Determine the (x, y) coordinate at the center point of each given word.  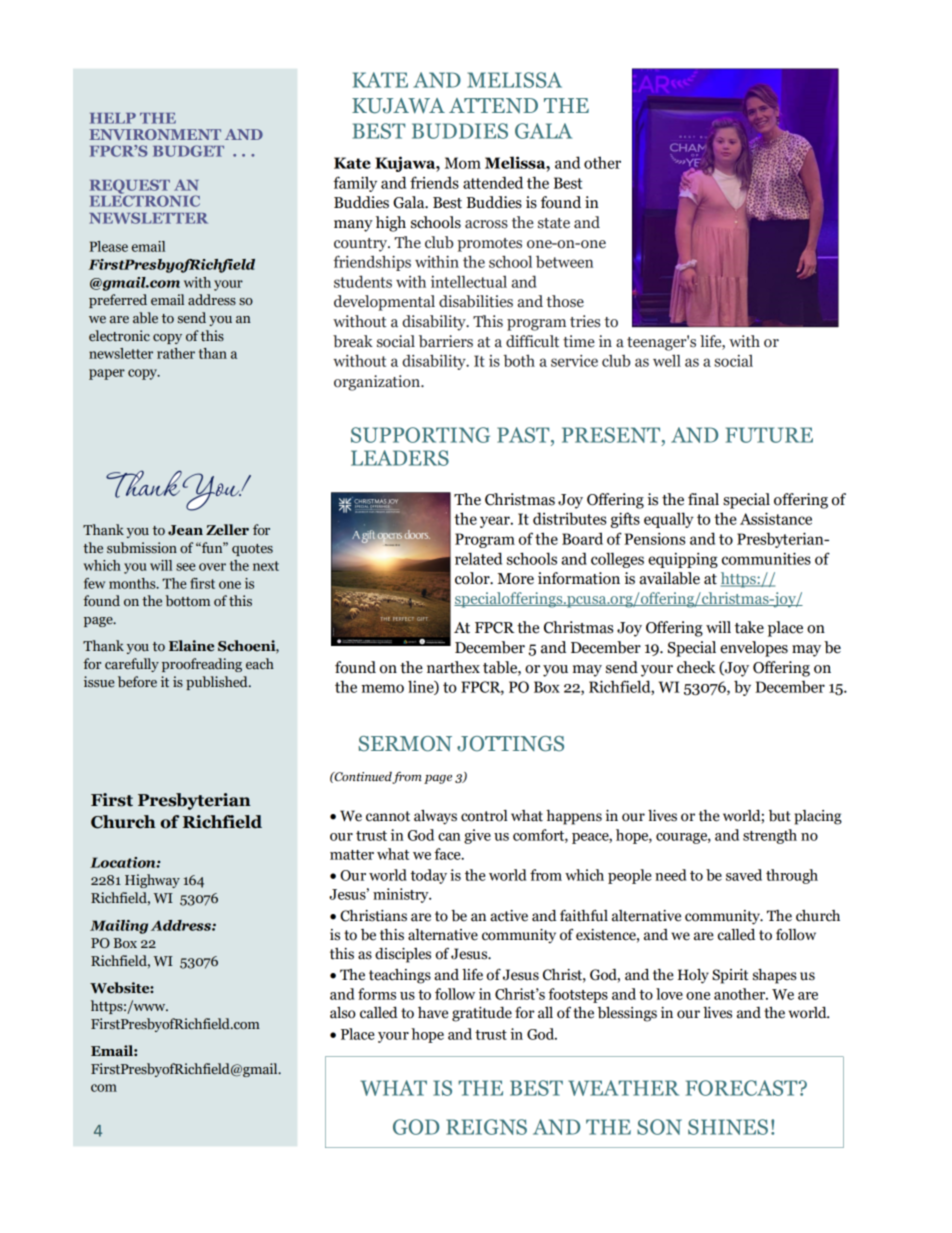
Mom (463, 163)
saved (744, 875)
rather (176, 353)
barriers (446, 341)
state (554, 223)
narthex (453, 667)
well (667, 360)
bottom (188, 600)
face (448, 854)
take (749, 627)
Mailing (119, 927)
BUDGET (188, 151)
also (343, 1012)
